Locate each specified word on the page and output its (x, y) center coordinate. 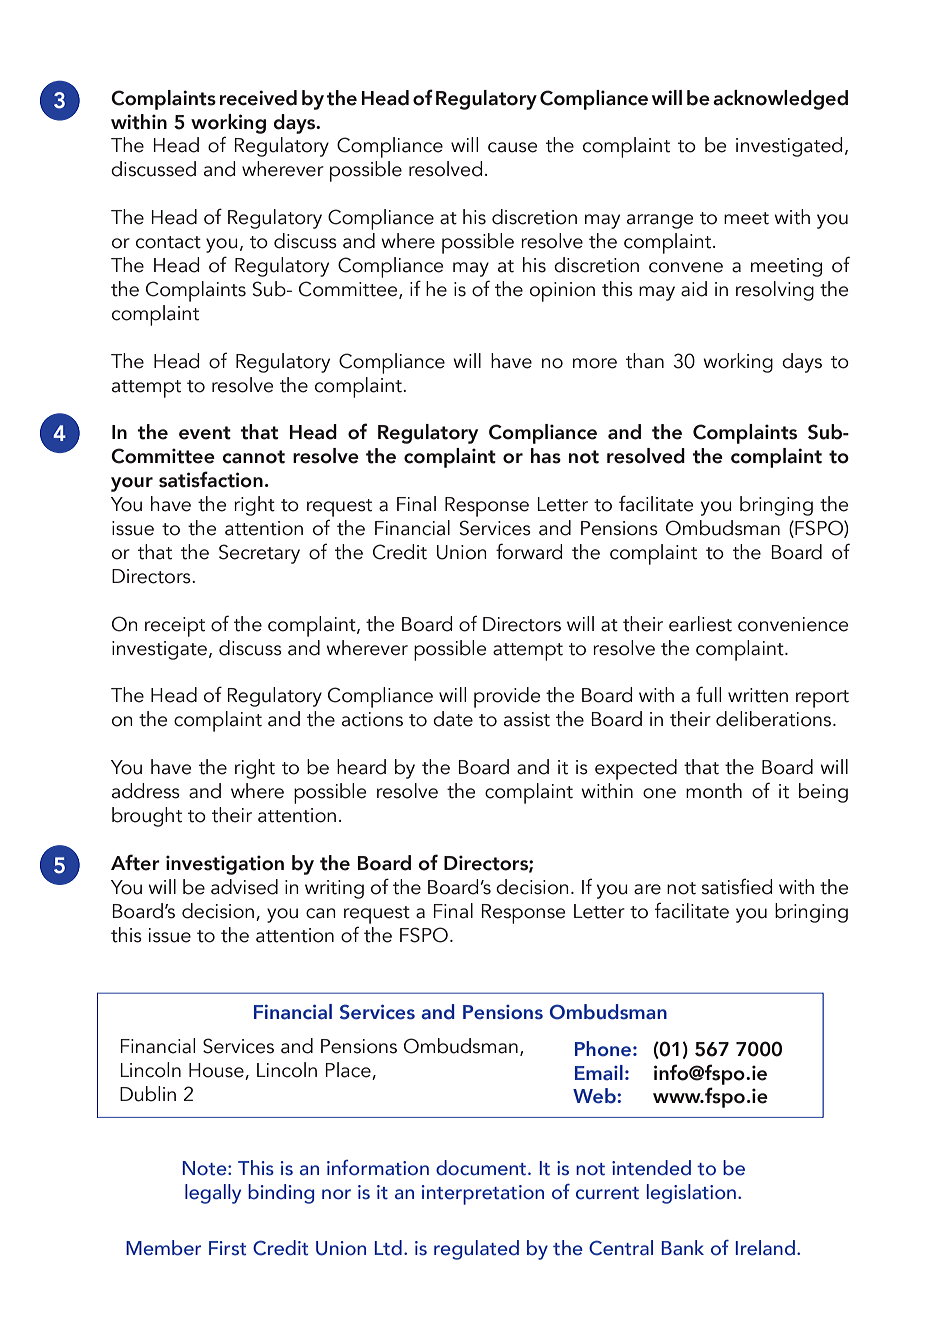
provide (507, 697)
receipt (175, 627)
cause (512, 147)
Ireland (765, 1248)
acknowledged (780, 100)
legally (213, 1194)
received (258, 98)
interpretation (482, 1195)
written (758, 695)
